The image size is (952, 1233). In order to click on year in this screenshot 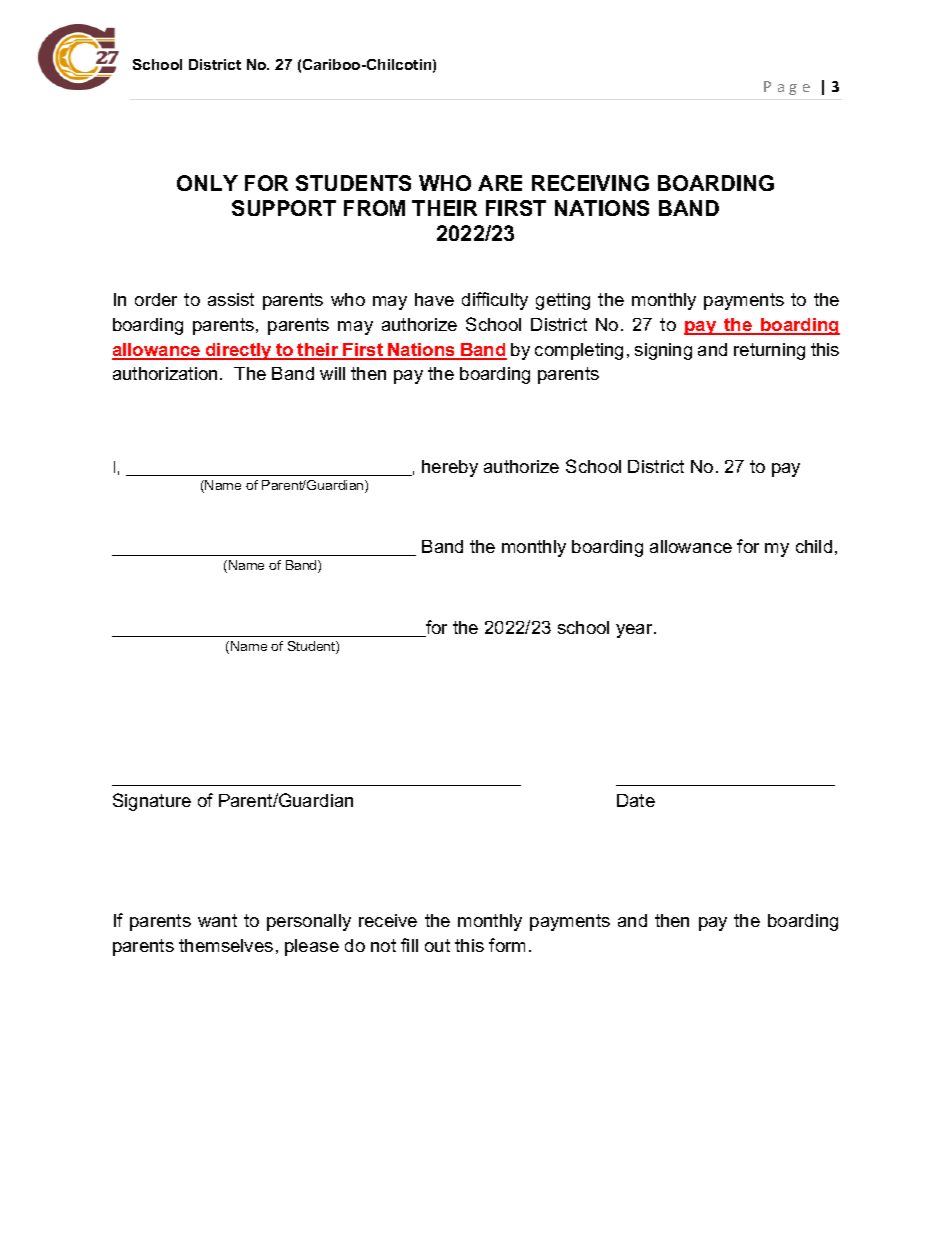, I will do `click(635, 631)`.
